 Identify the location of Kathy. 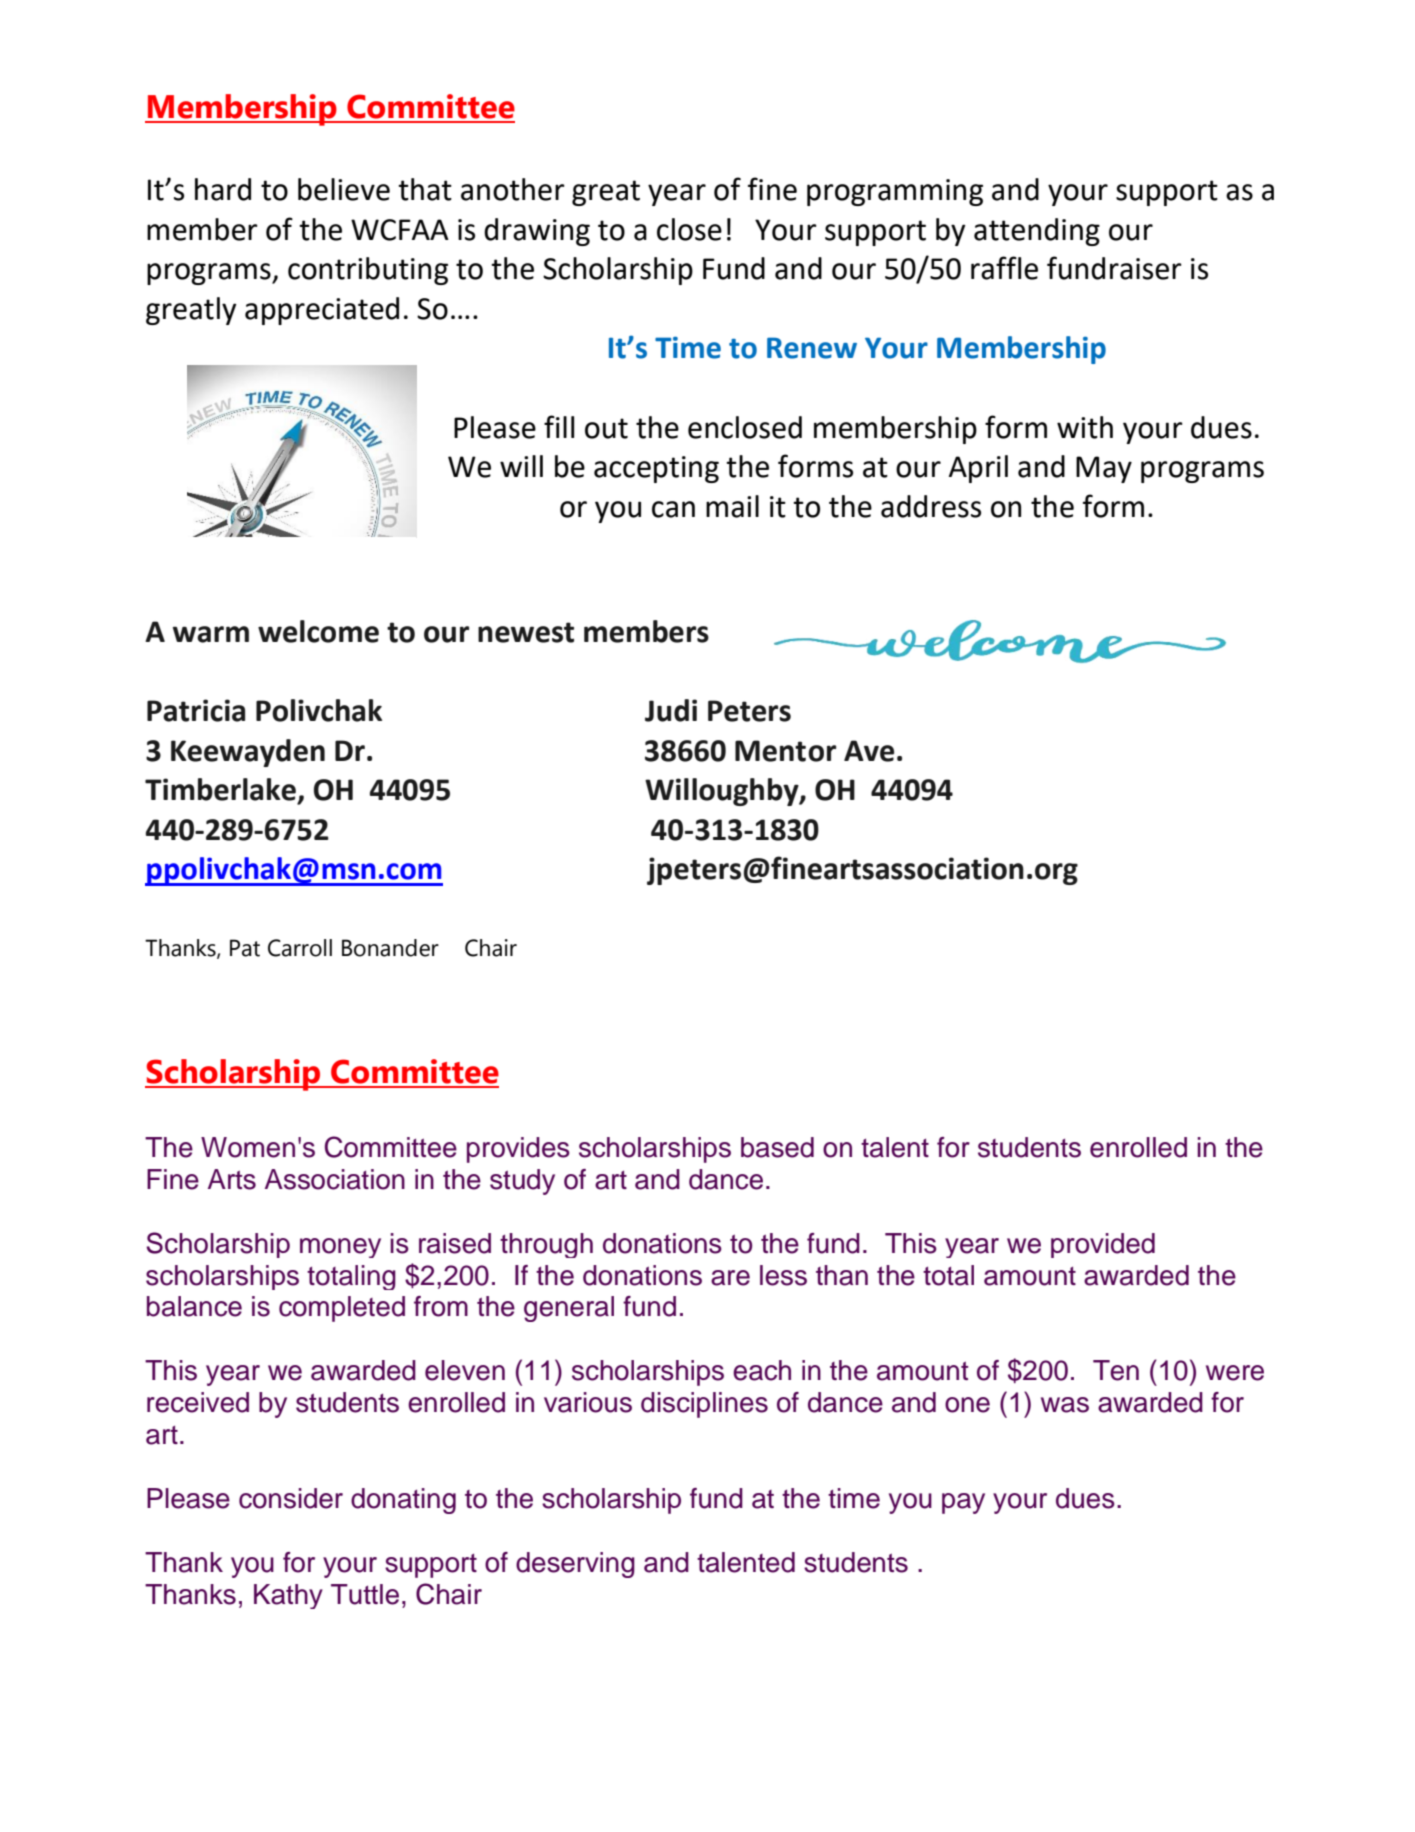
(288, 1596).
